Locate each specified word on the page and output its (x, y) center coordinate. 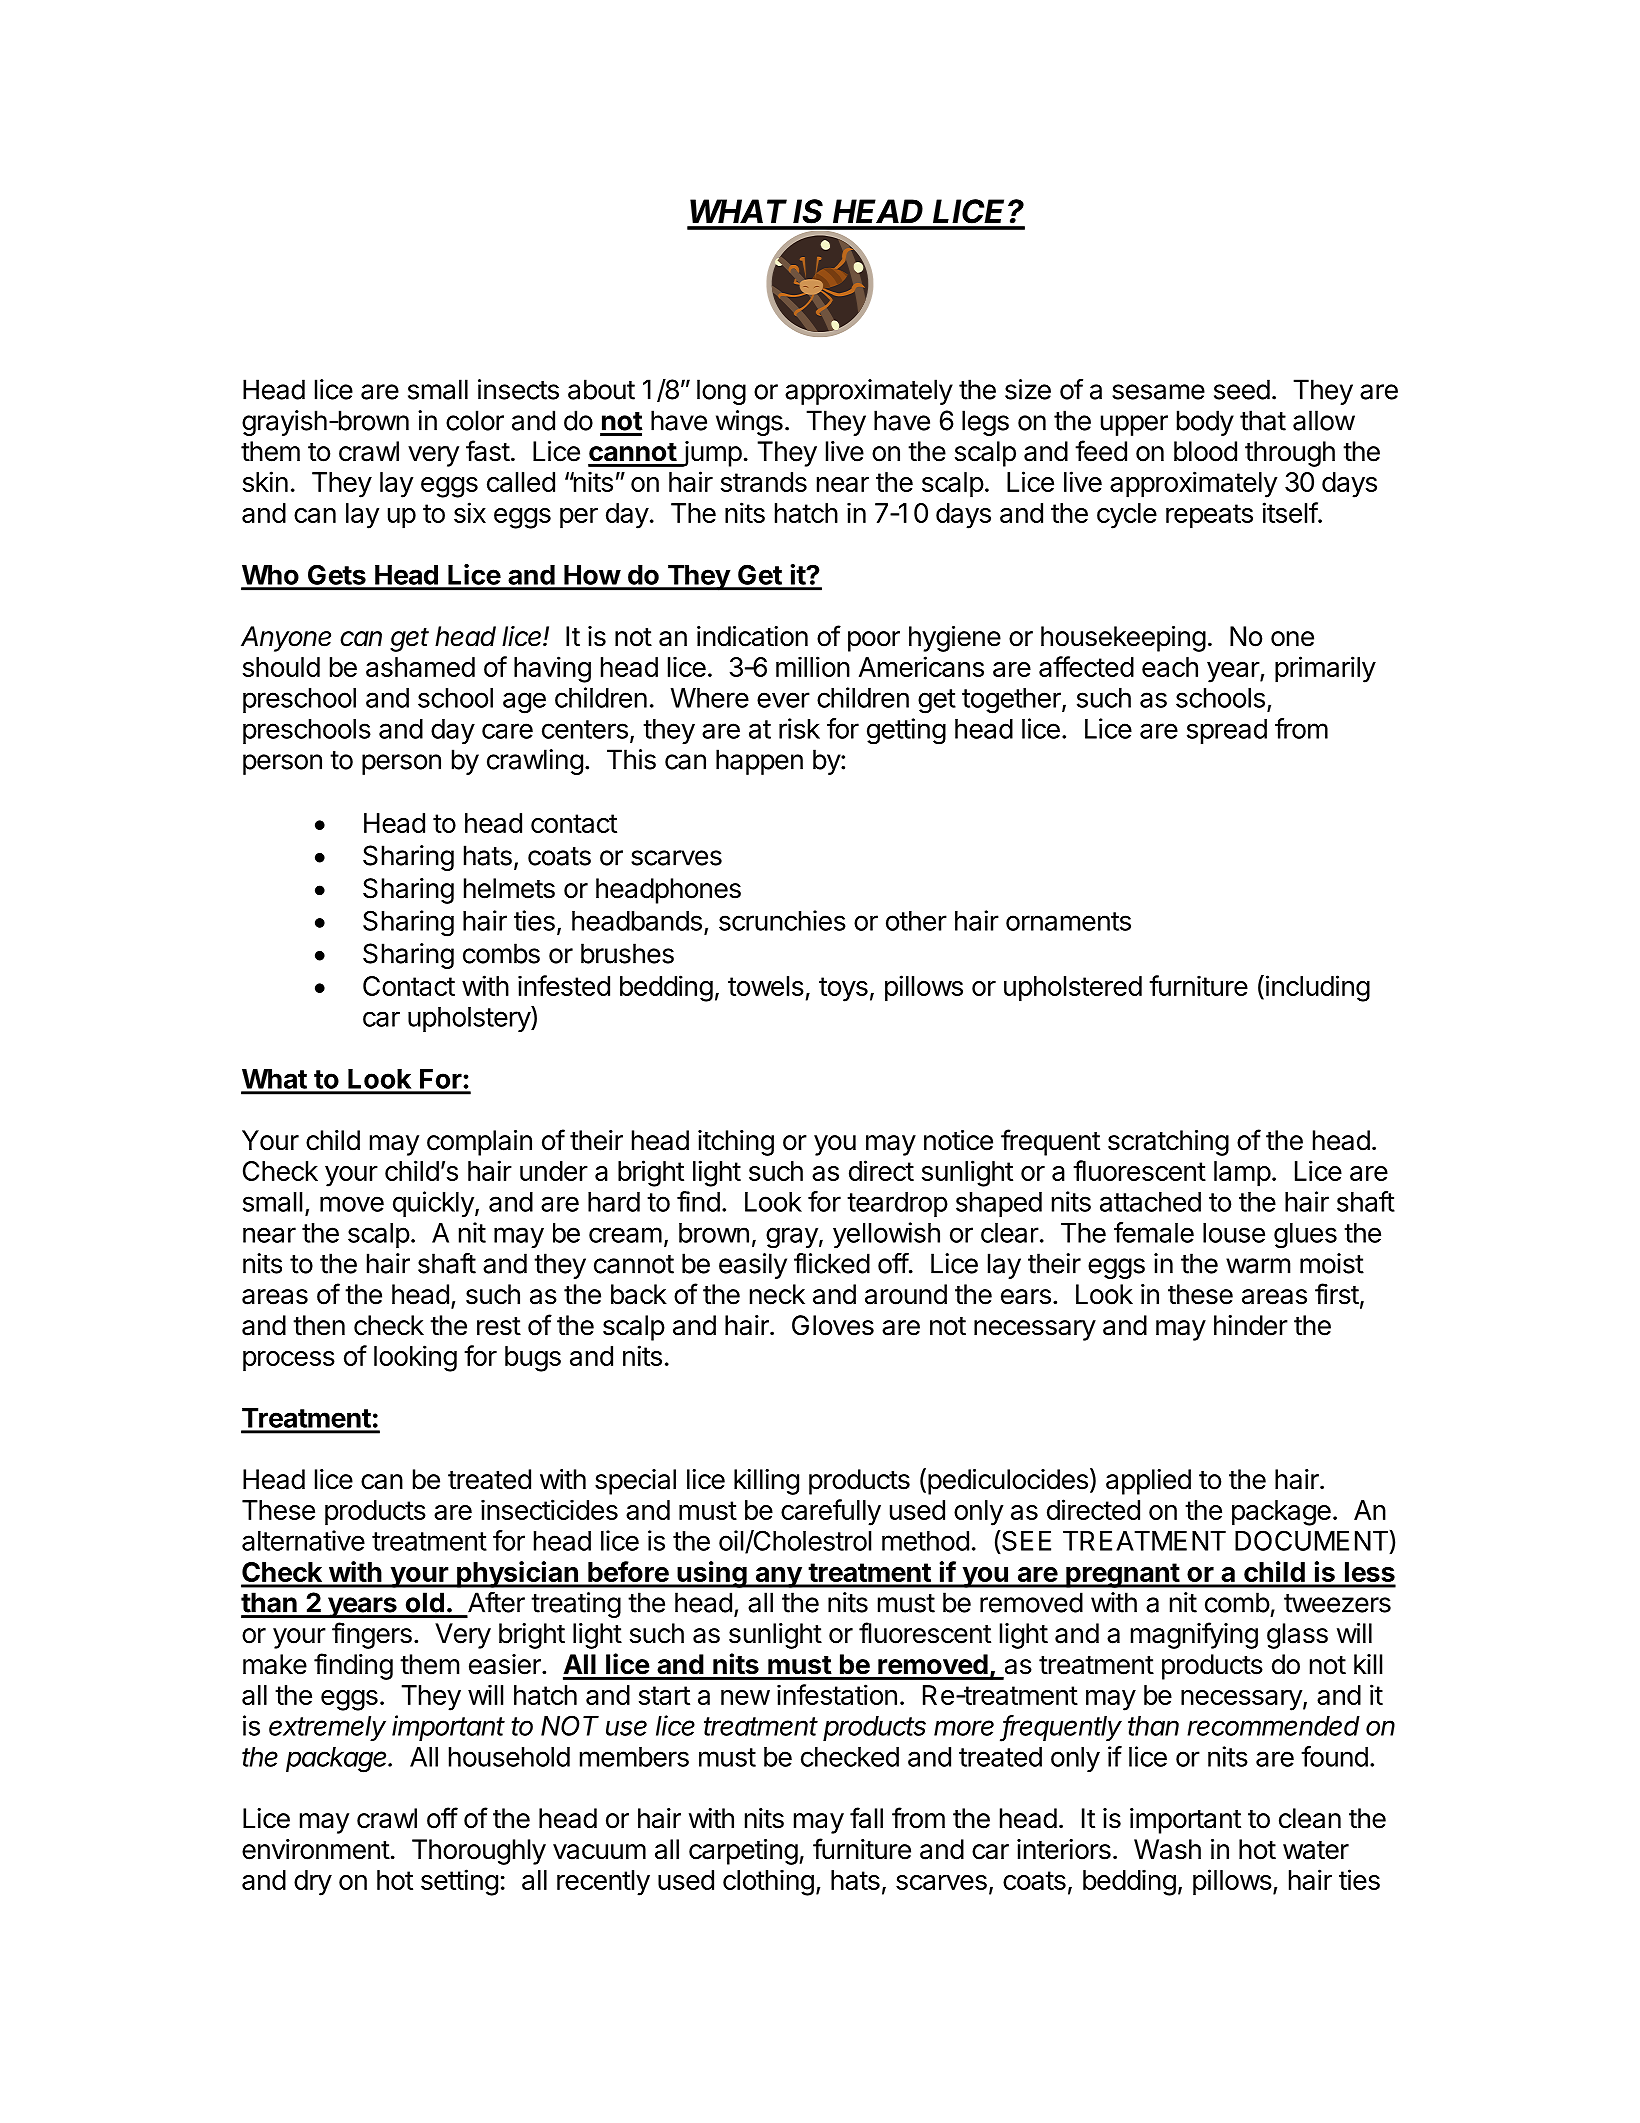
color (475, 420)
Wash (1167, 1849)
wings (749, 423)
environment (316, 1849)
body (1205, 423)
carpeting (743, 1852)
